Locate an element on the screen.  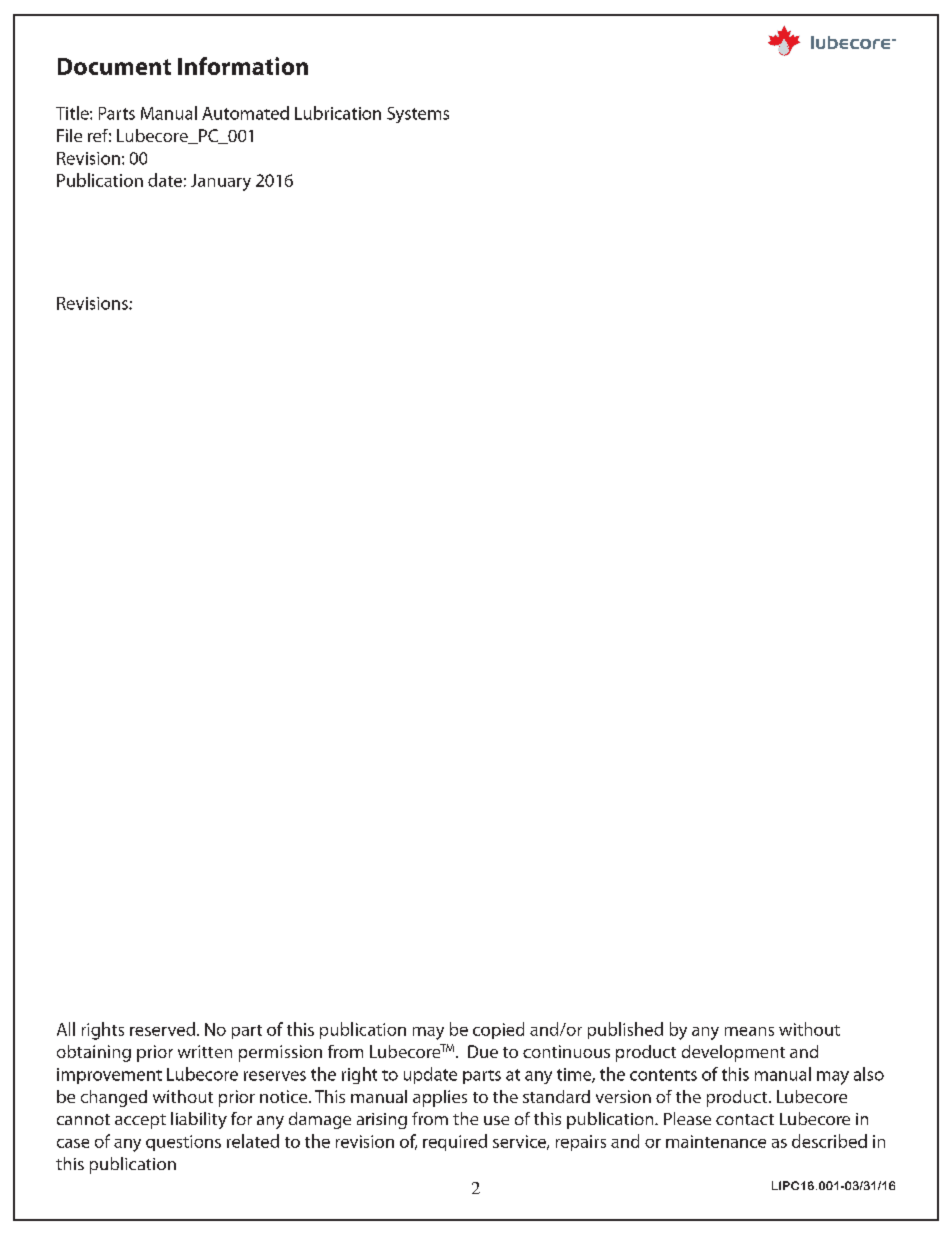
Information is located at coordinates (243, 66).
